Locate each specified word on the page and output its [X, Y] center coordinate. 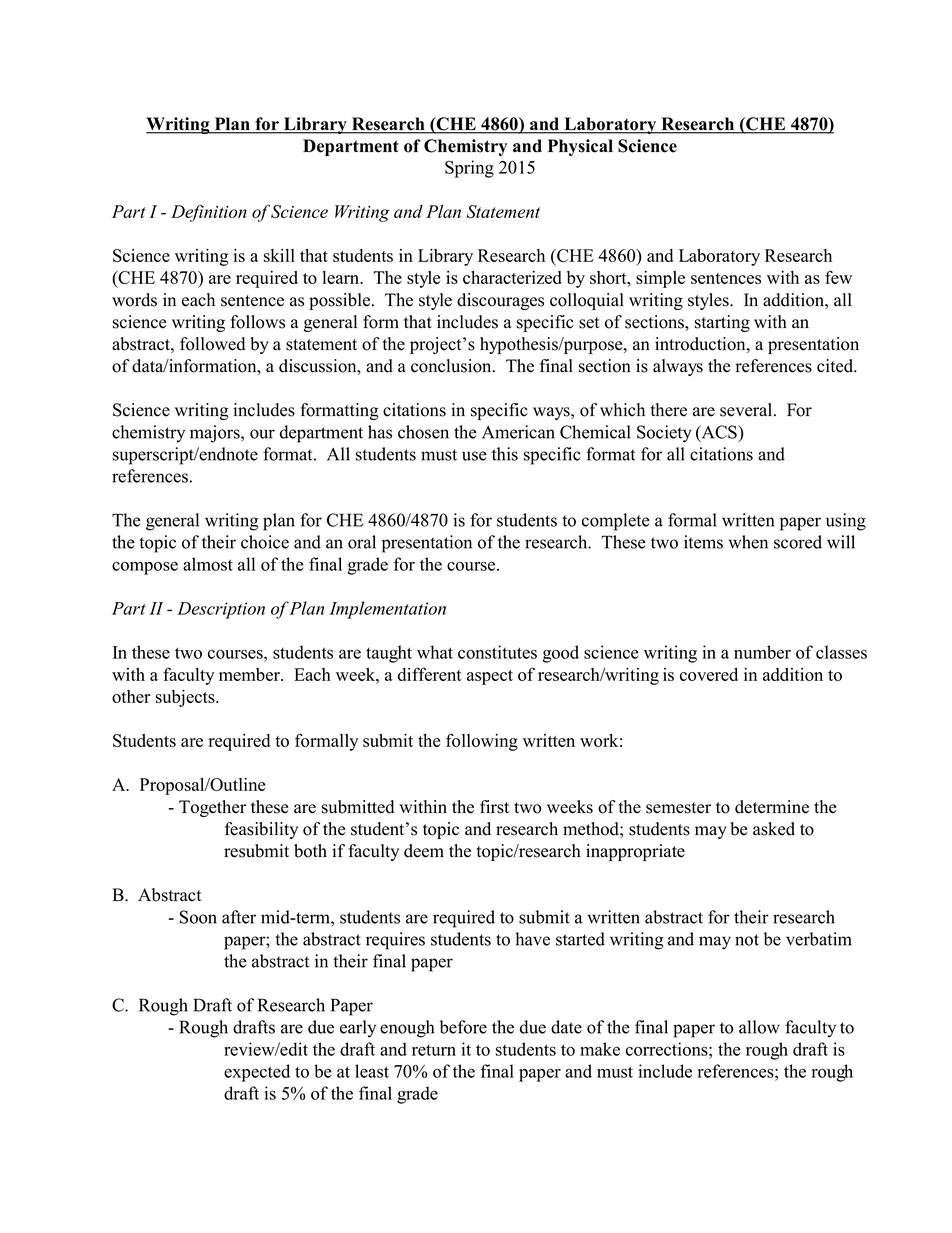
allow [759, 1027]
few [838, 277]
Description [221, 610]
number [762, 652]
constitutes [497, 652]
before [463, 1027]
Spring [469, 169]
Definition [209, 213]
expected [257, 1073]
